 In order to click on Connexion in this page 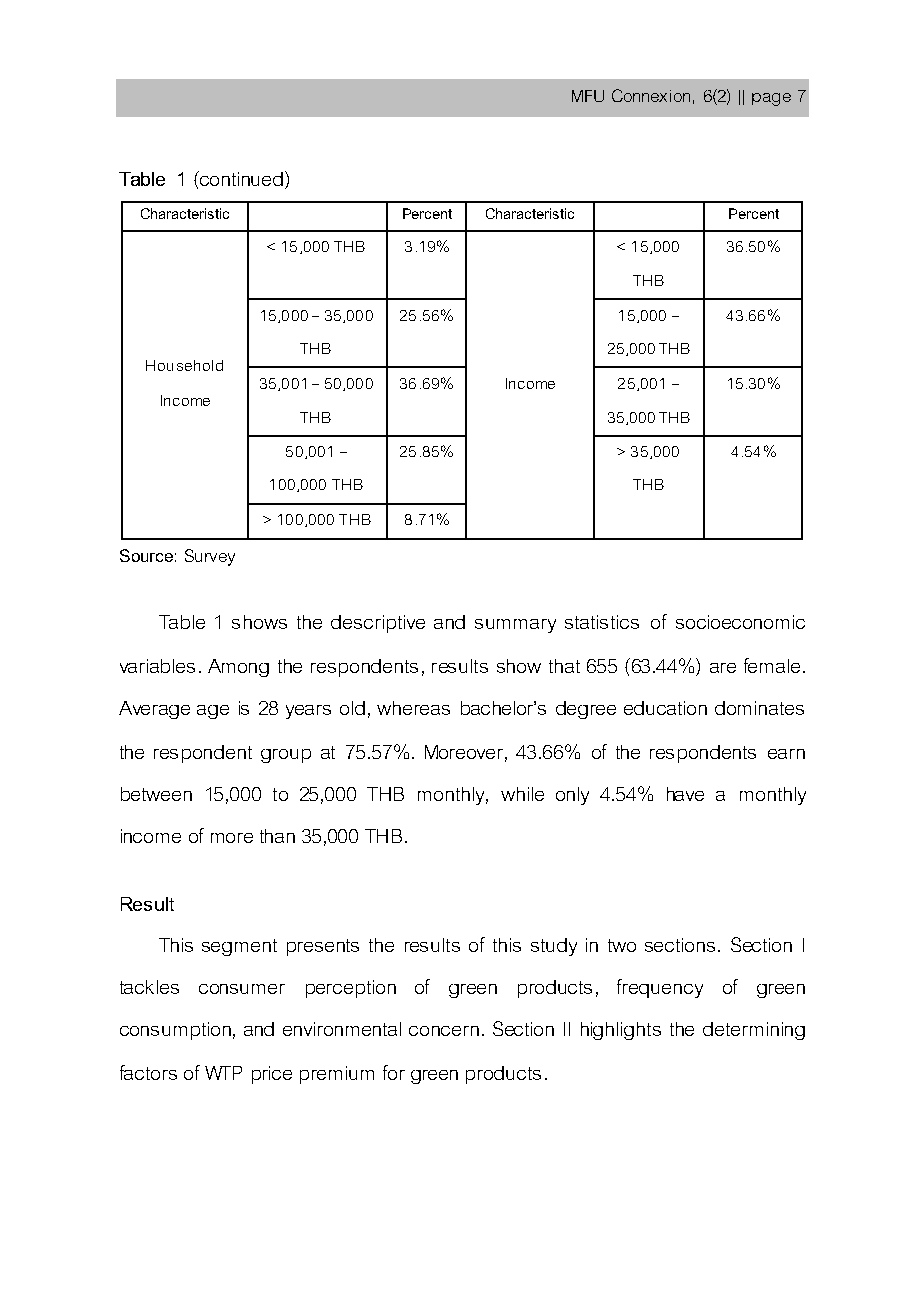, I will do `click(651, 95)`.
